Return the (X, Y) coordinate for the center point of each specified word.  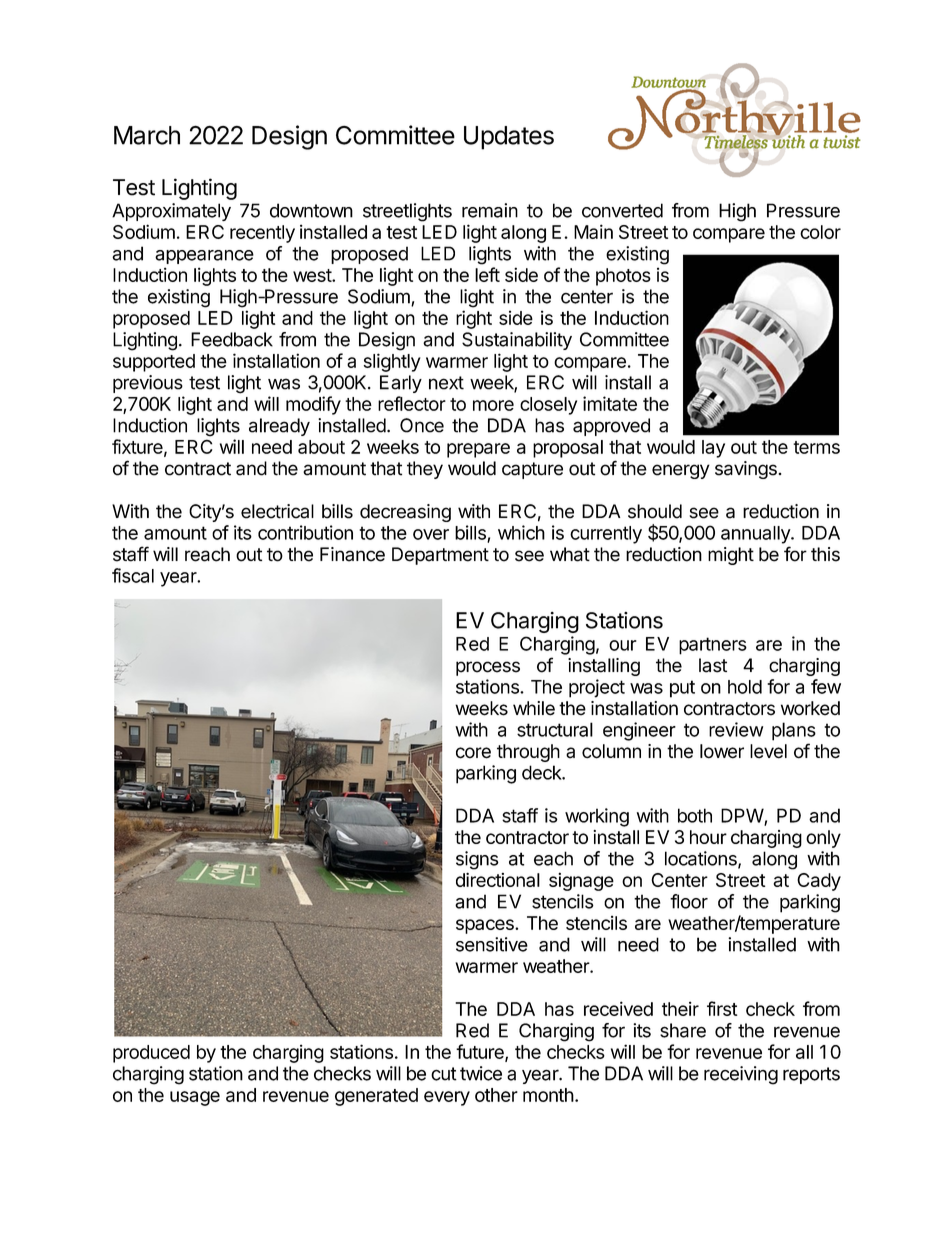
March (147, 135)
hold (745, 687)
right (474, 319)
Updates (509, 138)
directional (498, 880)
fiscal (133, 575)
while (534, 708)
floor (689, 901)
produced (151, 1054)
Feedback (232, 339)
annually (756, 535)
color (820, 232)
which (521, 532)
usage (195, 1098)
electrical (277, 511)
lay (713, 449)
